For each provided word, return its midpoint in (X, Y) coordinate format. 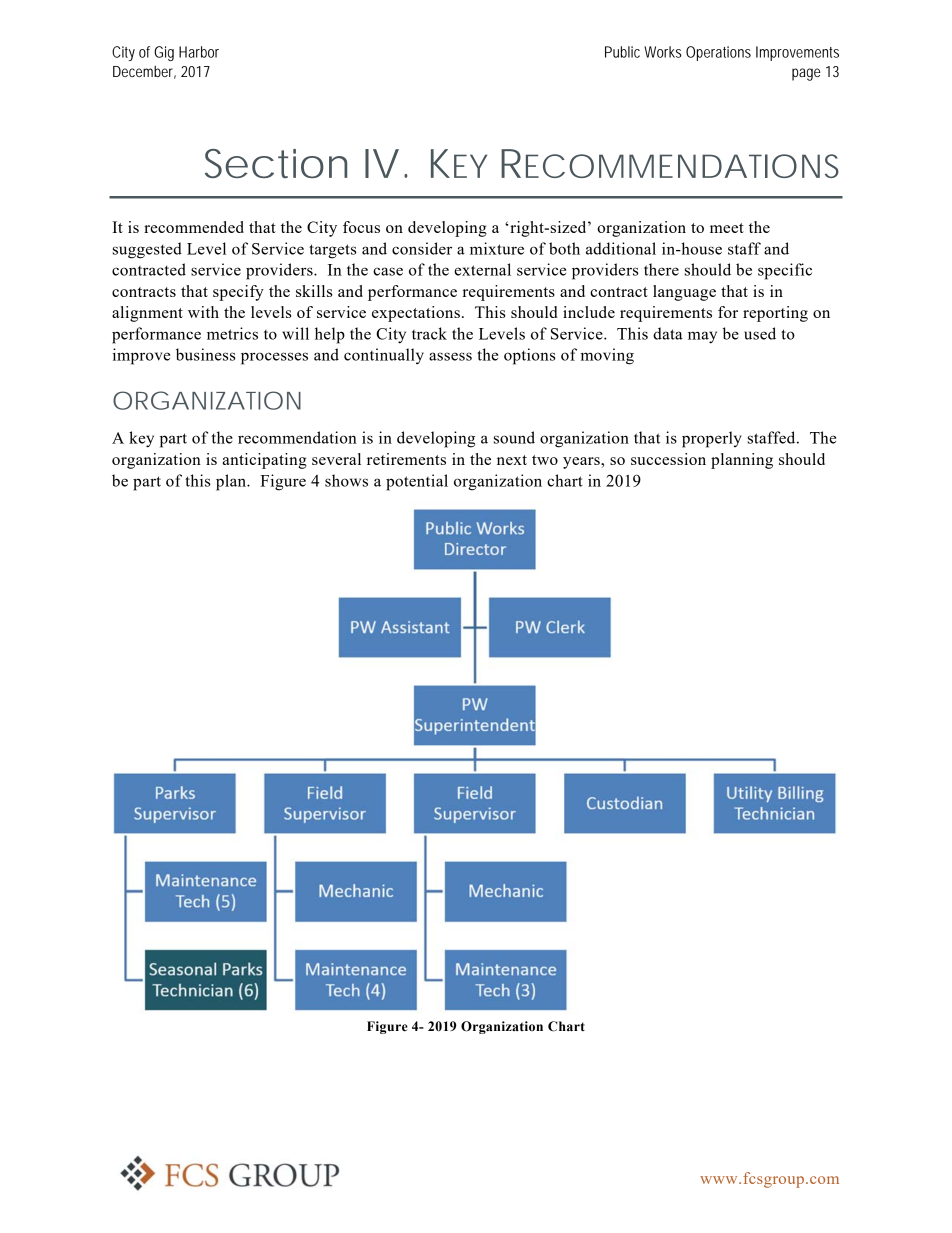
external (482, 269)
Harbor (199, 52)
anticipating (264, 461)
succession (668, 459)
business (205, 354)
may (702, 337)
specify (238, 293)
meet (727, 228)
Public (622, 52)
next (512, 460)
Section (276, 163)
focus (361, 227)
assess (450, 356)
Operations (718, 53)
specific (785, 271)
